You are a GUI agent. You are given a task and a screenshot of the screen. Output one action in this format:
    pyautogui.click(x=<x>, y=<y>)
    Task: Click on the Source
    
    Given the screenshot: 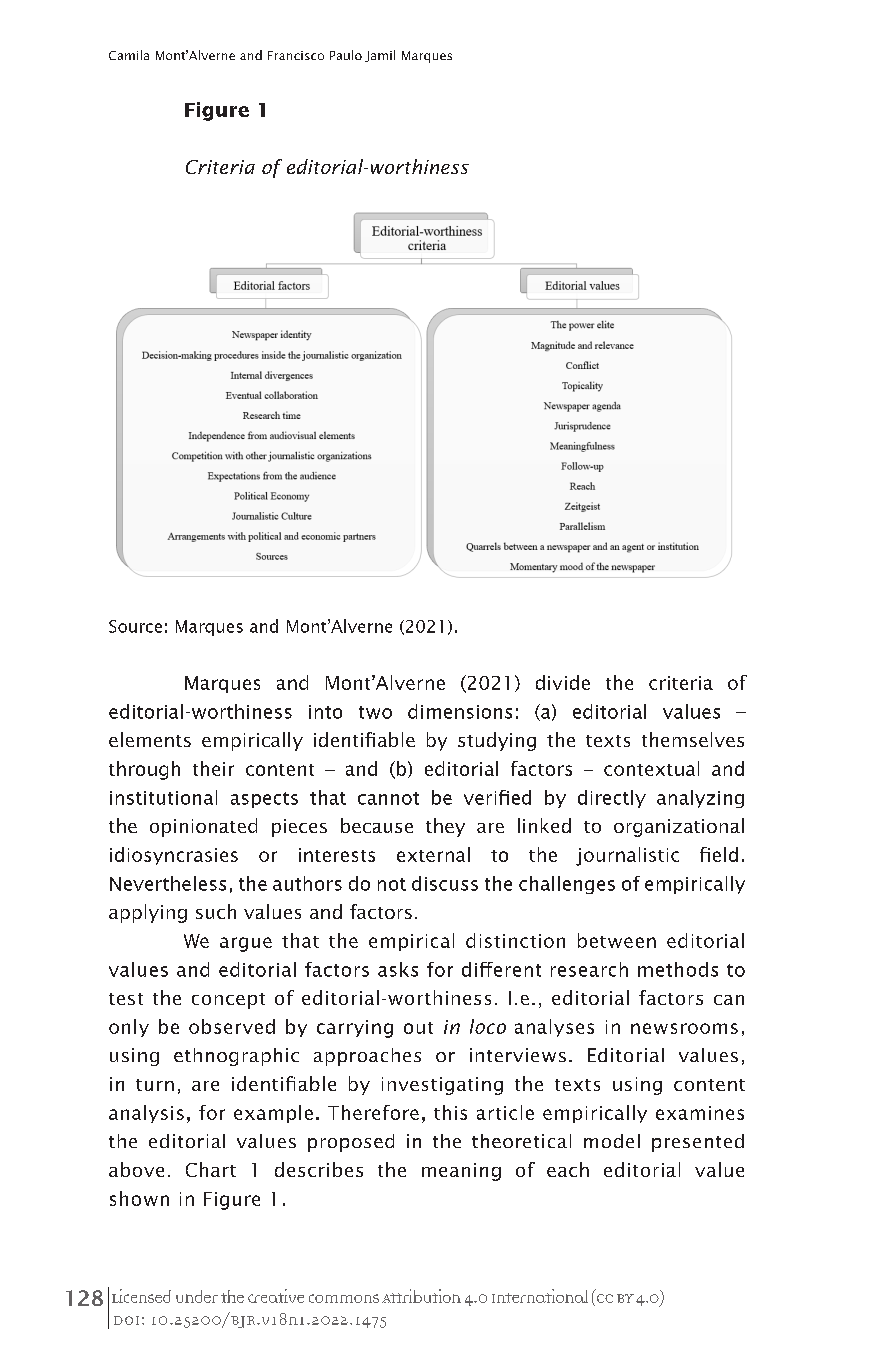 What is the action you would take?
    pyautogui.click(x=135, y=626)
